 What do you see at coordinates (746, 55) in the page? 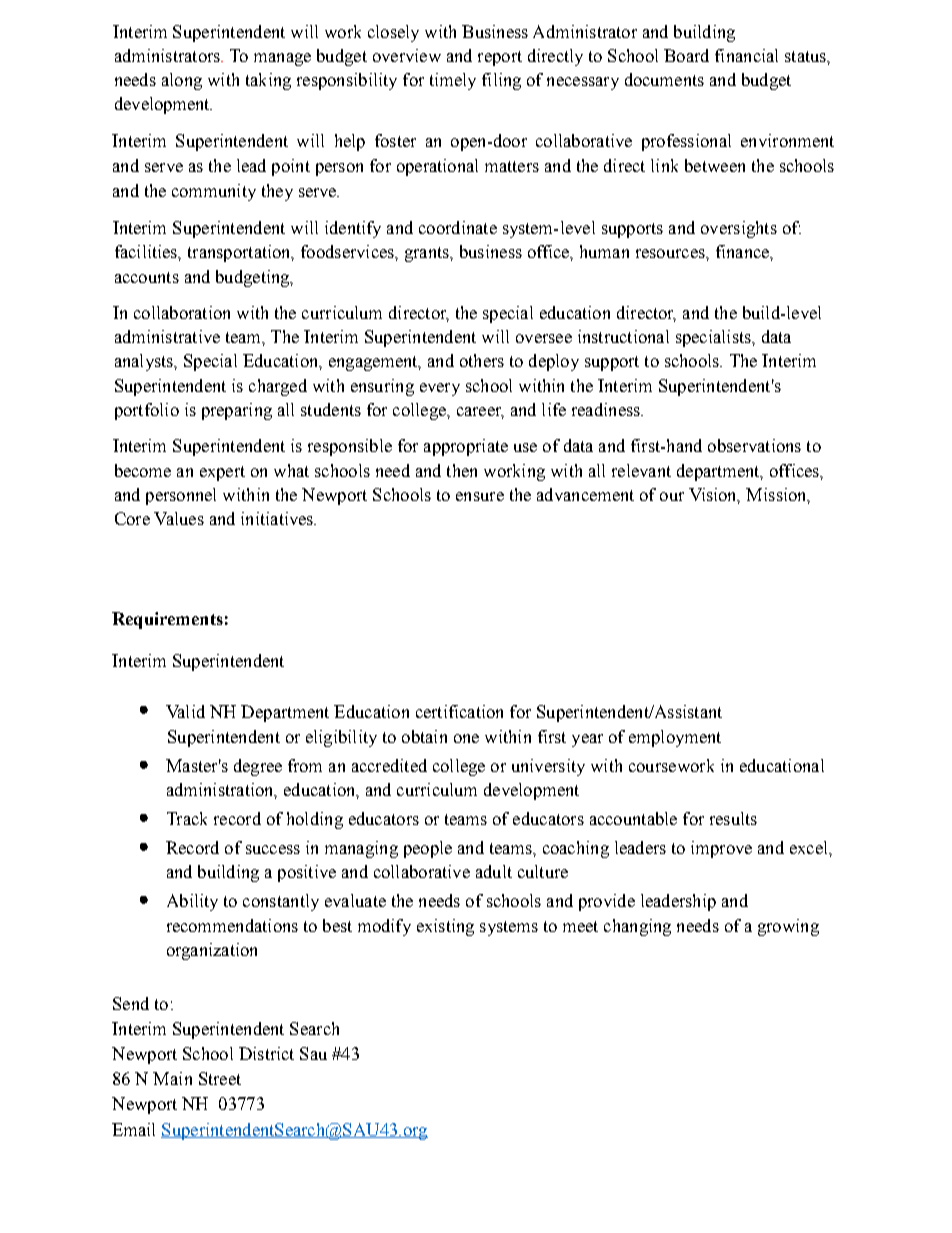
I see `financial` at bounding box center [746, 55].
